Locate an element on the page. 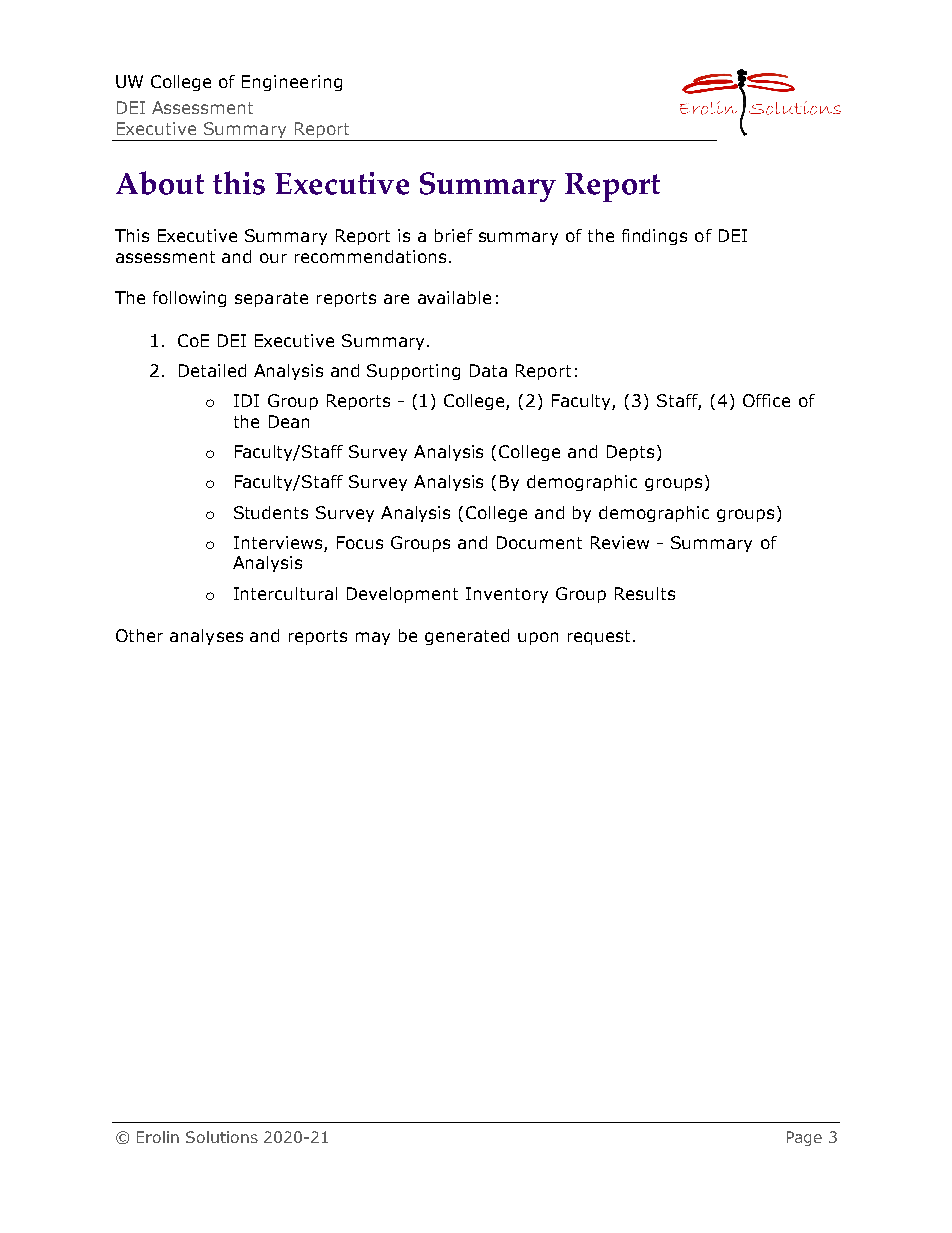 The height and width of the page is (1233, 952). Solutions is located at coordinates (222, 1137).
